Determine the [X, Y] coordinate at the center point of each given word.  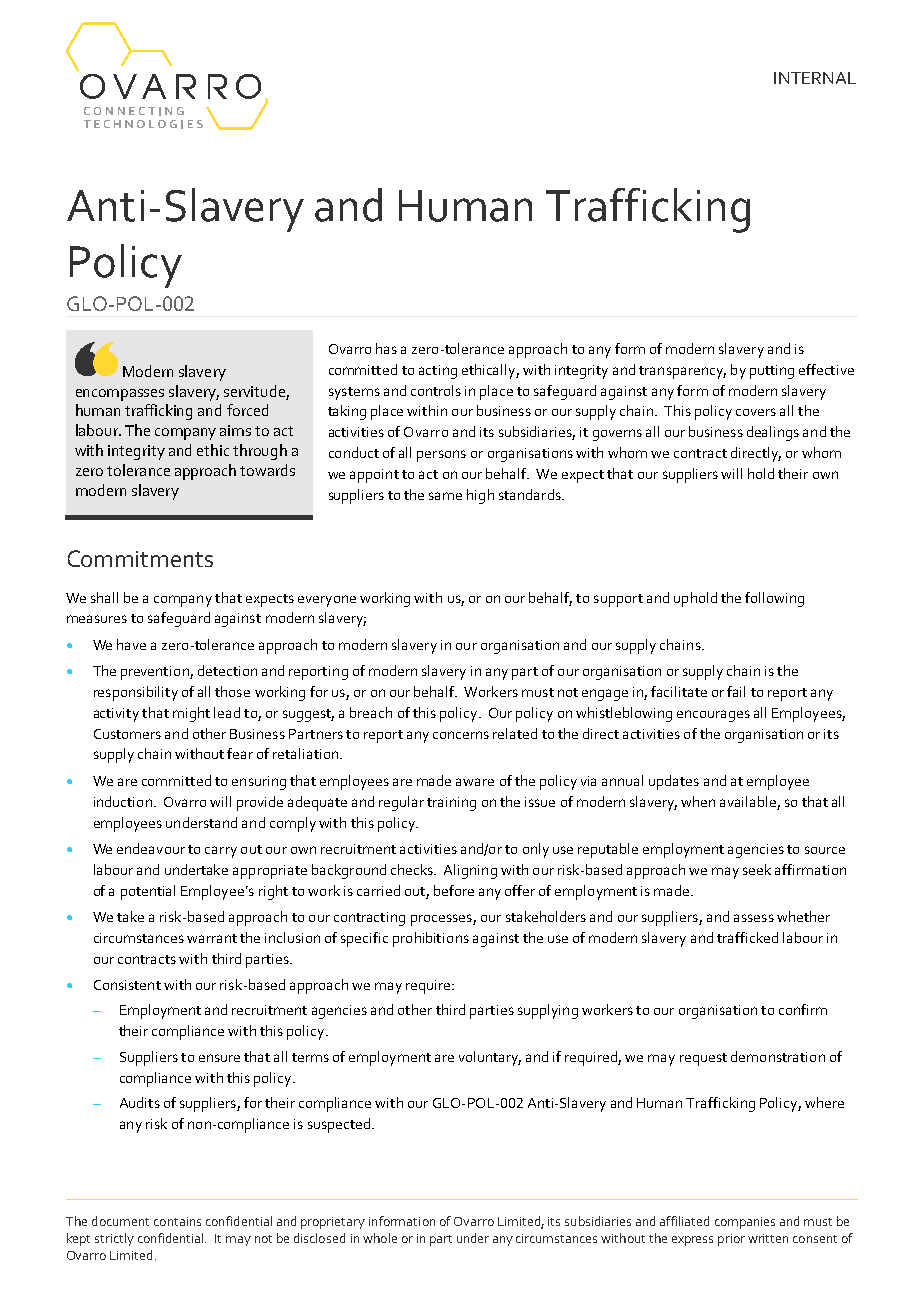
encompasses [120, 395]
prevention [156, 673]
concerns [461, 735]
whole [380, 1238]
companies [745, 1223]
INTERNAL [815, 78]
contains [177, 1221]
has [386, 348]
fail [736, 691]
